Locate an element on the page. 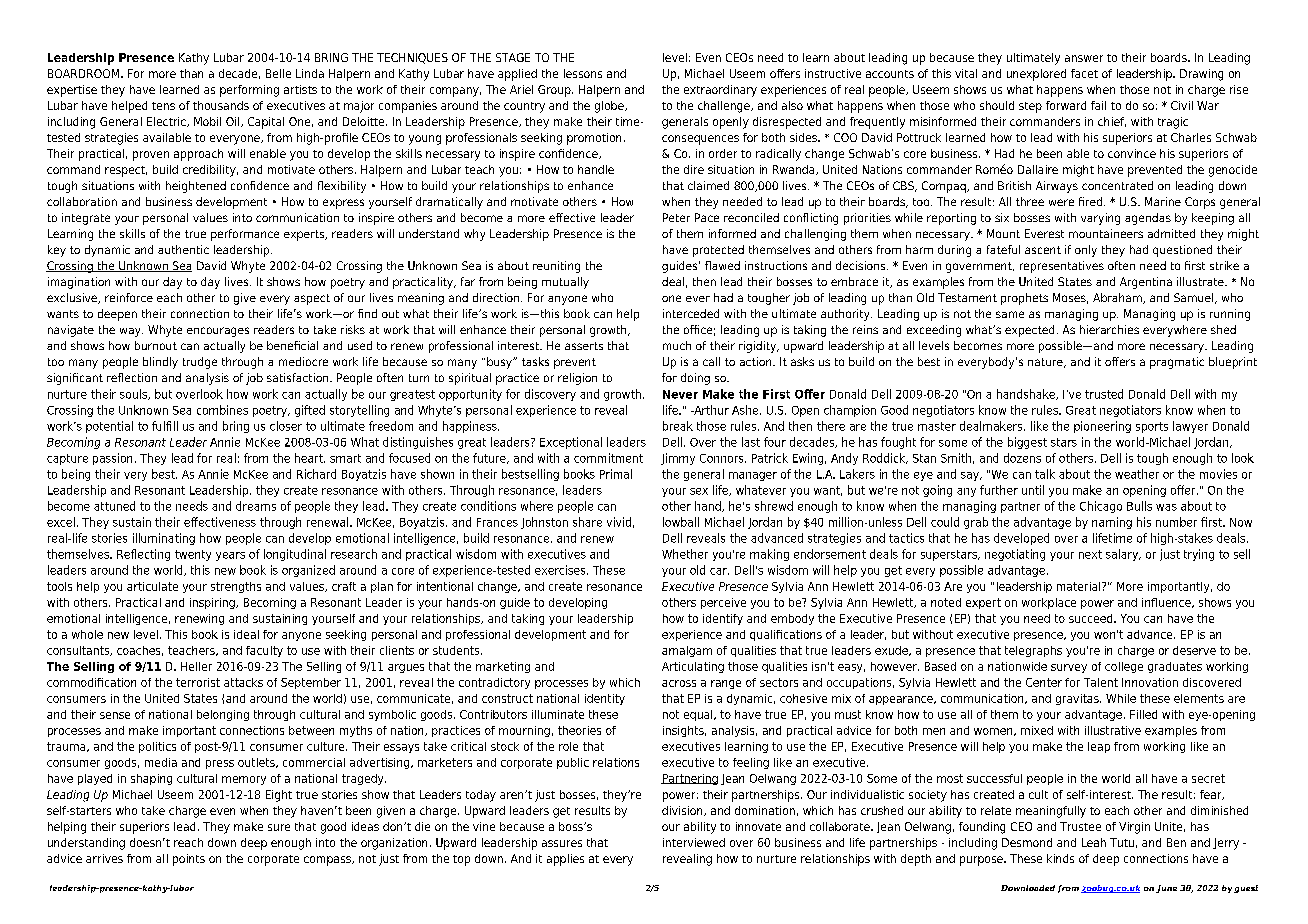  facet is located at coordinates (1084, 73).
